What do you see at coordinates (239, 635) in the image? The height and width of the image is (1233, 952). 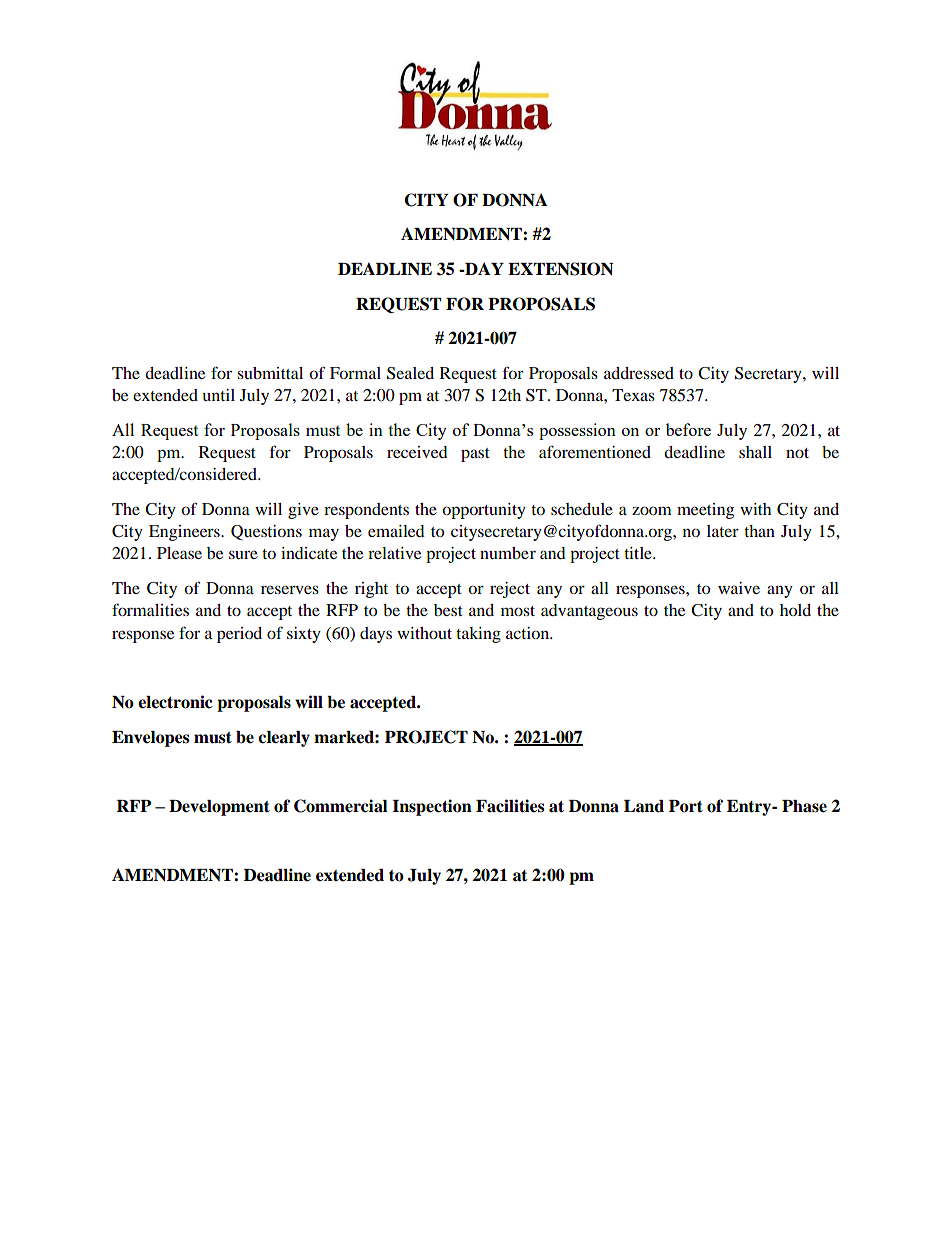 I see `period` at bounding box center [239, 635].
